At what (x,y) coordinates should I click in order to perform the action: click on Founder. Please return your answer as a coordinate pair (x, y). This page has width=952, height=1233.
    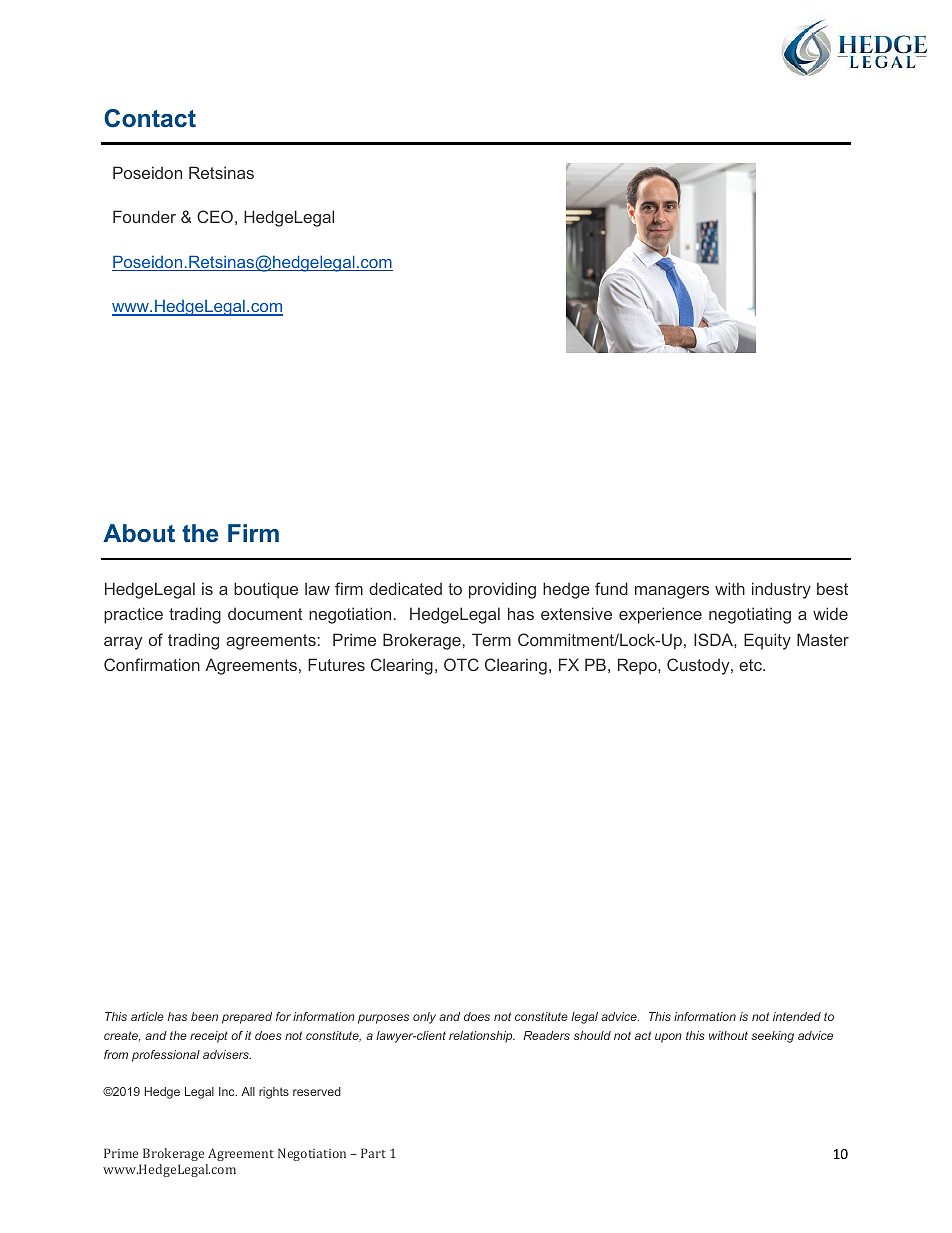
    Looking at the image, I should click on (144, 216).
